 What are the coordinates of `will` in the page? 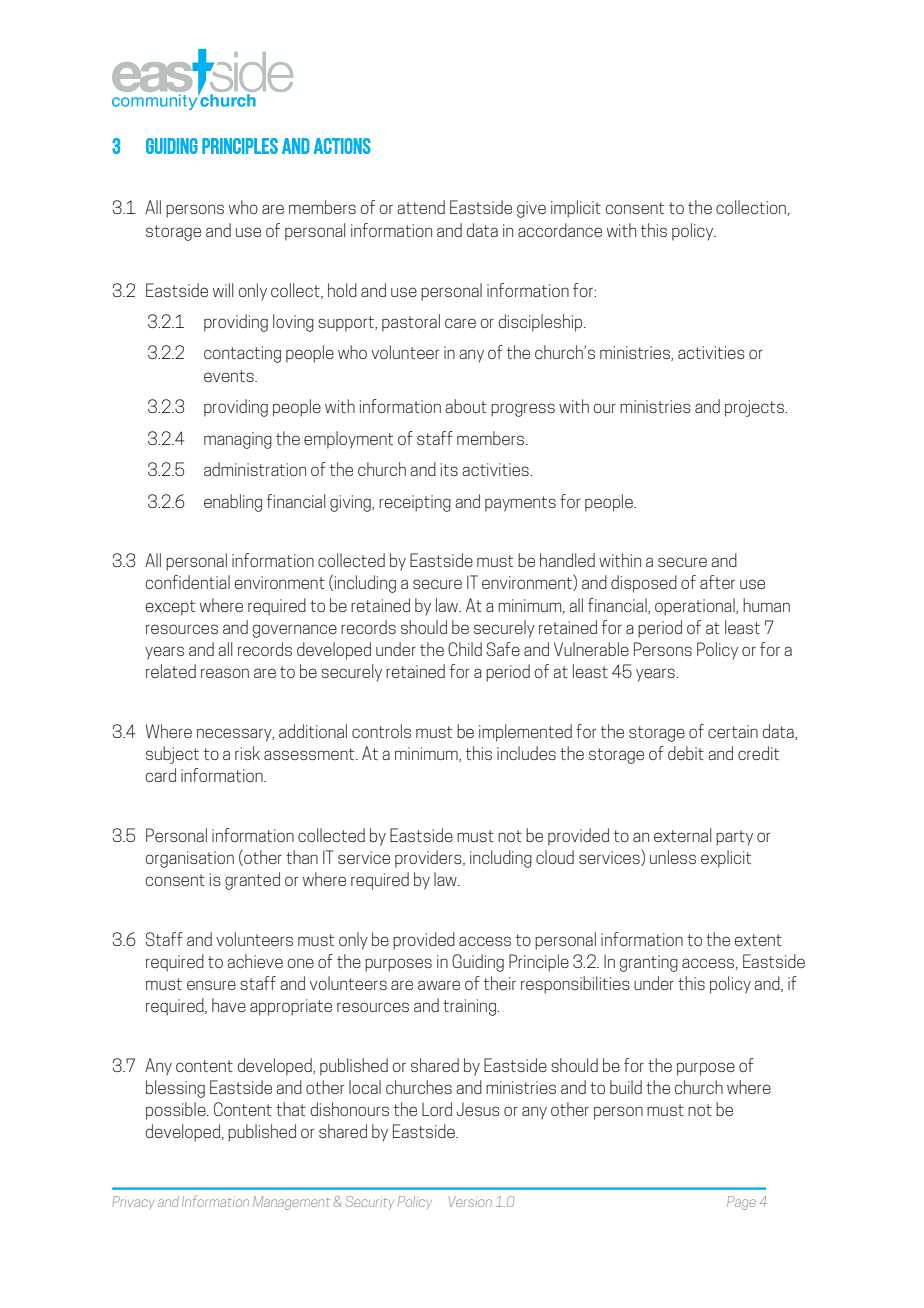 It's located at (223, 290).
